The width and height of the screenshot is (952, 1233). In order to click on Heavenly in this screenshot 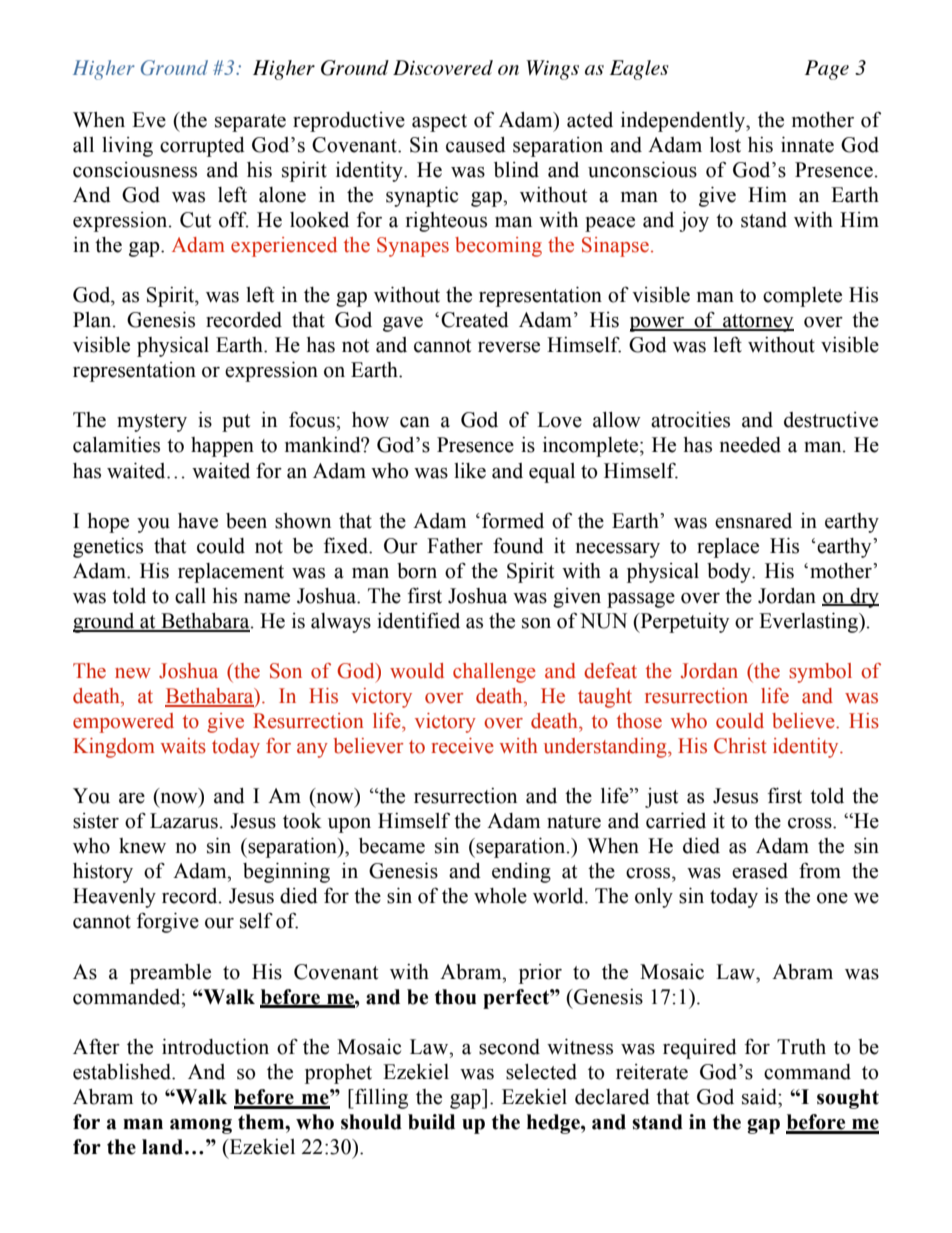, I will do `click(114, 898)`.
